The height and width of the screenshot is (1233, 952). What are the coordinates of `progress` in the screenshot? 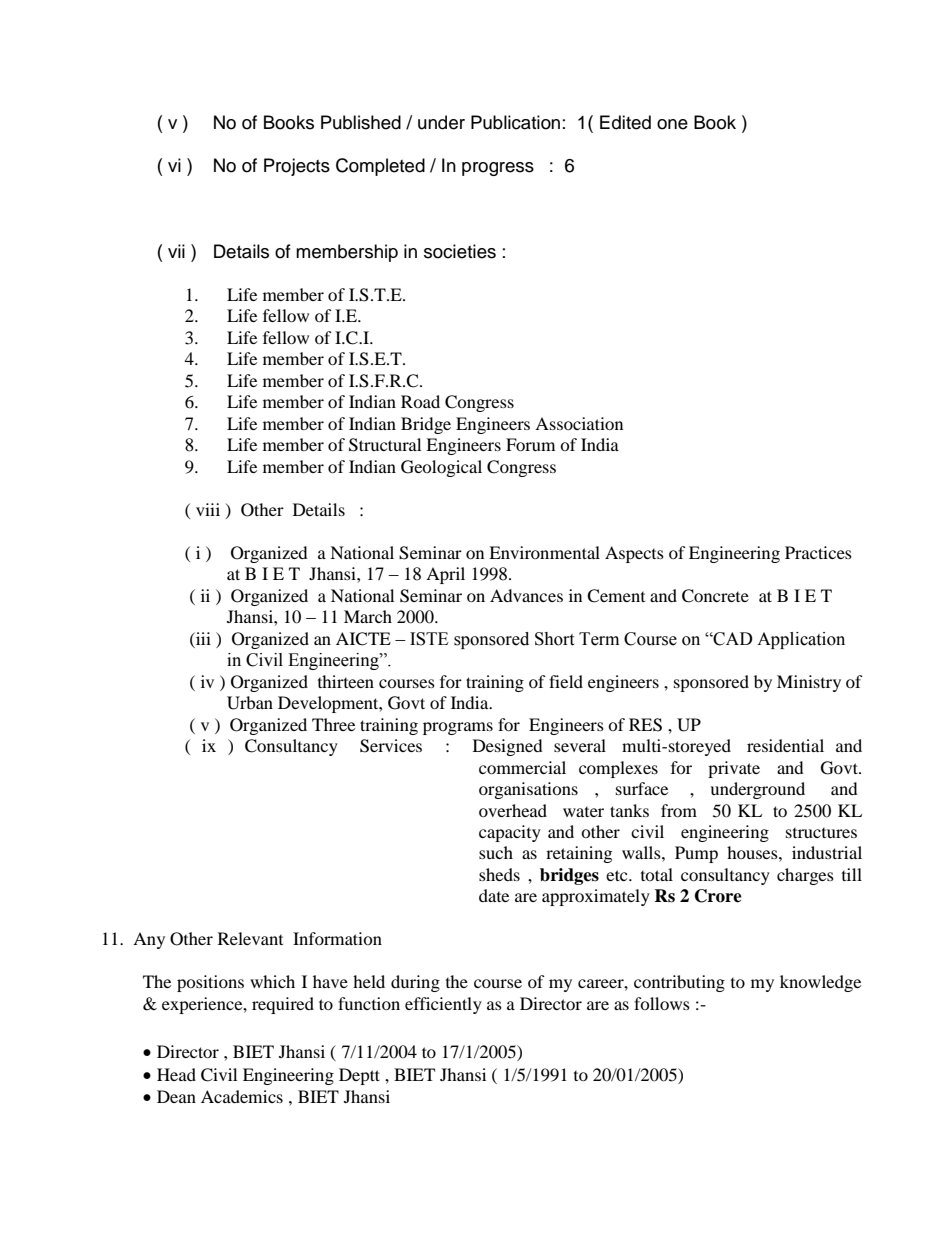 It's located at (498, 169).
